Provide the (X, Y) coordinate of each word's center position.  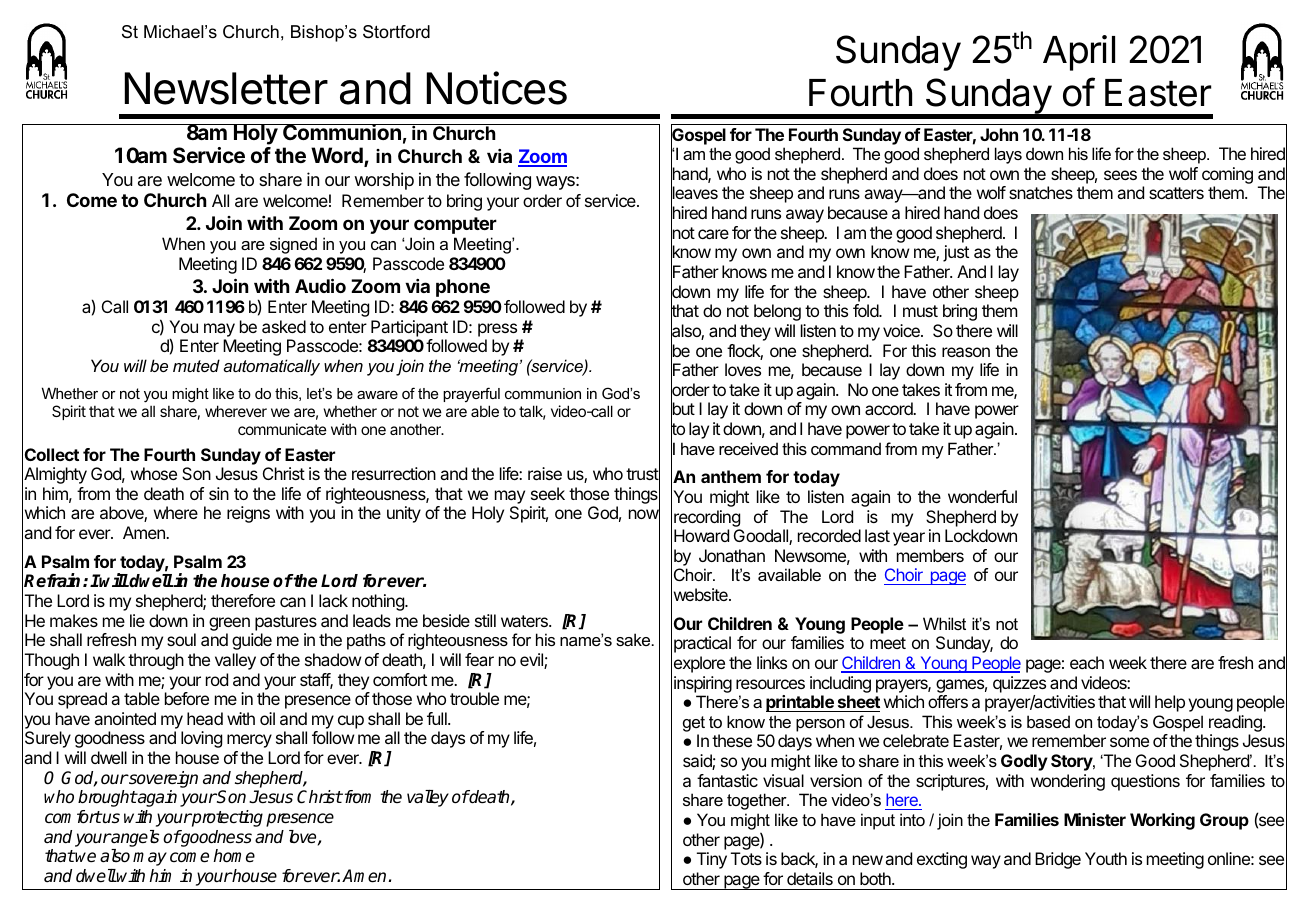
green (229, 624)
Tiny (712, 860)
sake (634, 639)
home (234, 856)
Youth (1106, 858)
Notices (497, 88)
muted (196, 365)
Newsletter (226, 88)
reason (966, 352)
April (1079, 53)
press (497, 330)
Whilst (944, 623)
